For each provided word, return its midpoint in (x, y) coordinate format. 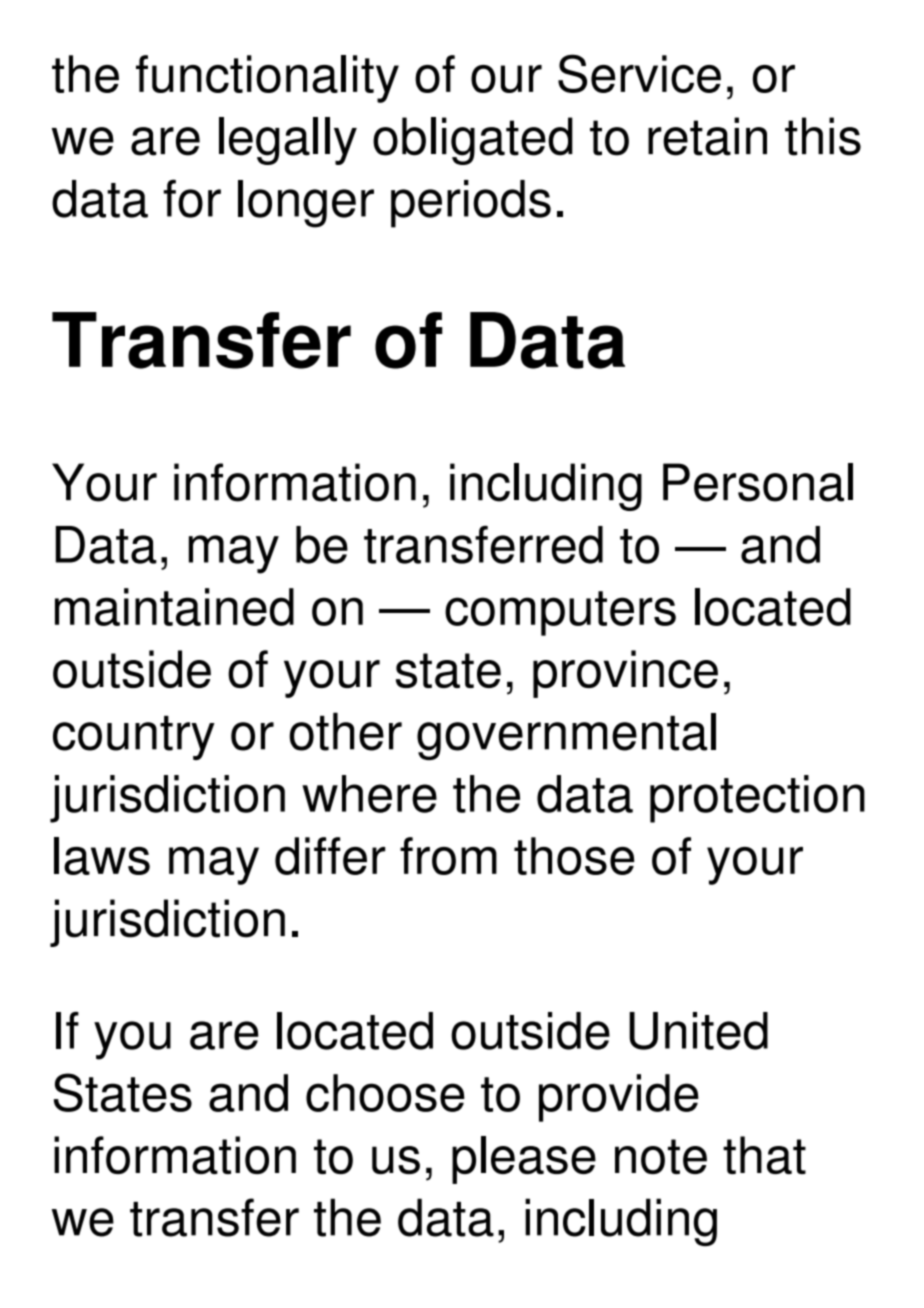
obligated (473, 141)
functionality (267, 79)
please (524, 1160)
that (764, 1155)
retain (707, 136)
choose (385, 1093)
